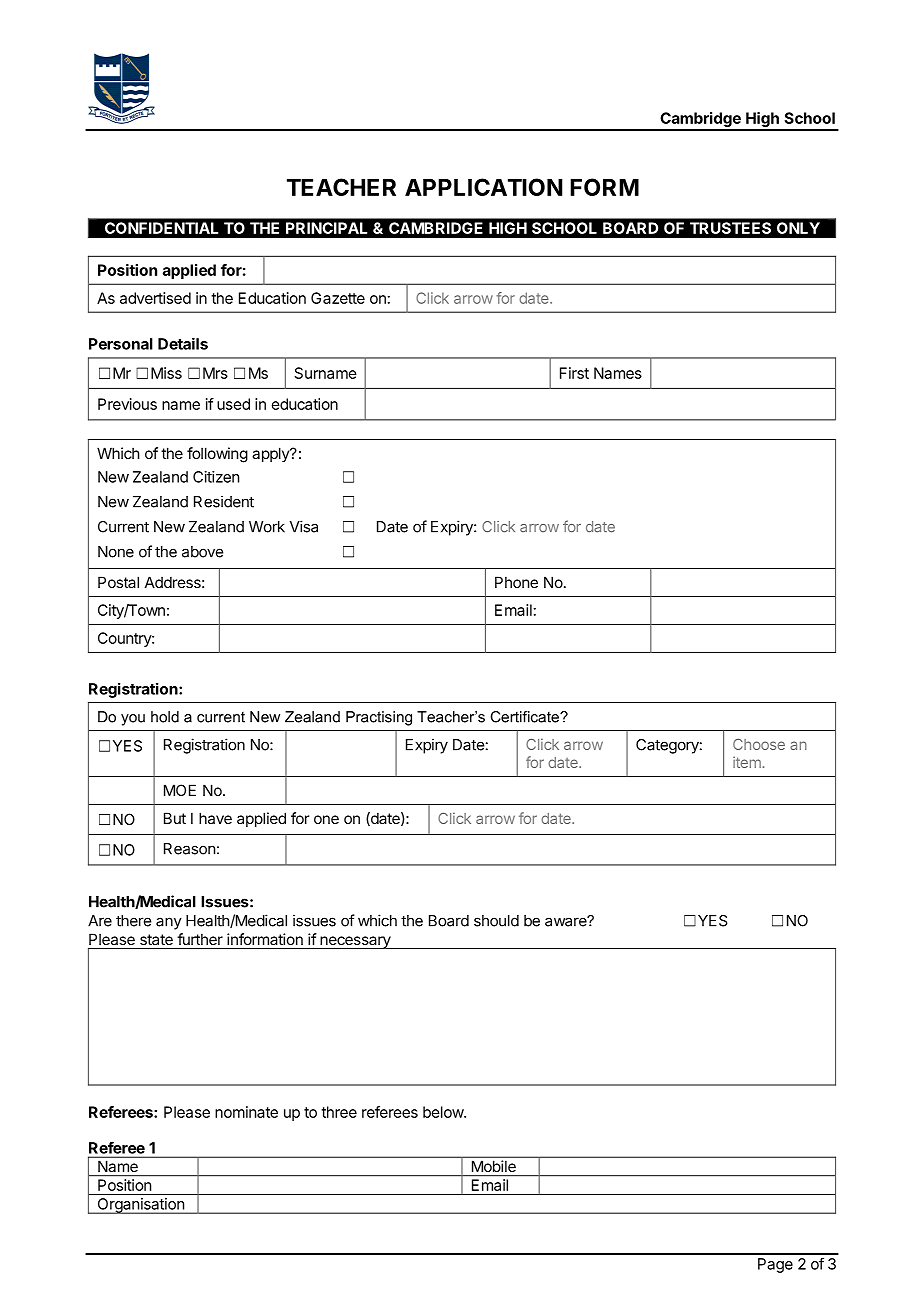 The width and height of the image is (924, 1308). Describe the element at coordinates (484, 187) in the image. I see `APPLICATION` at that location.
